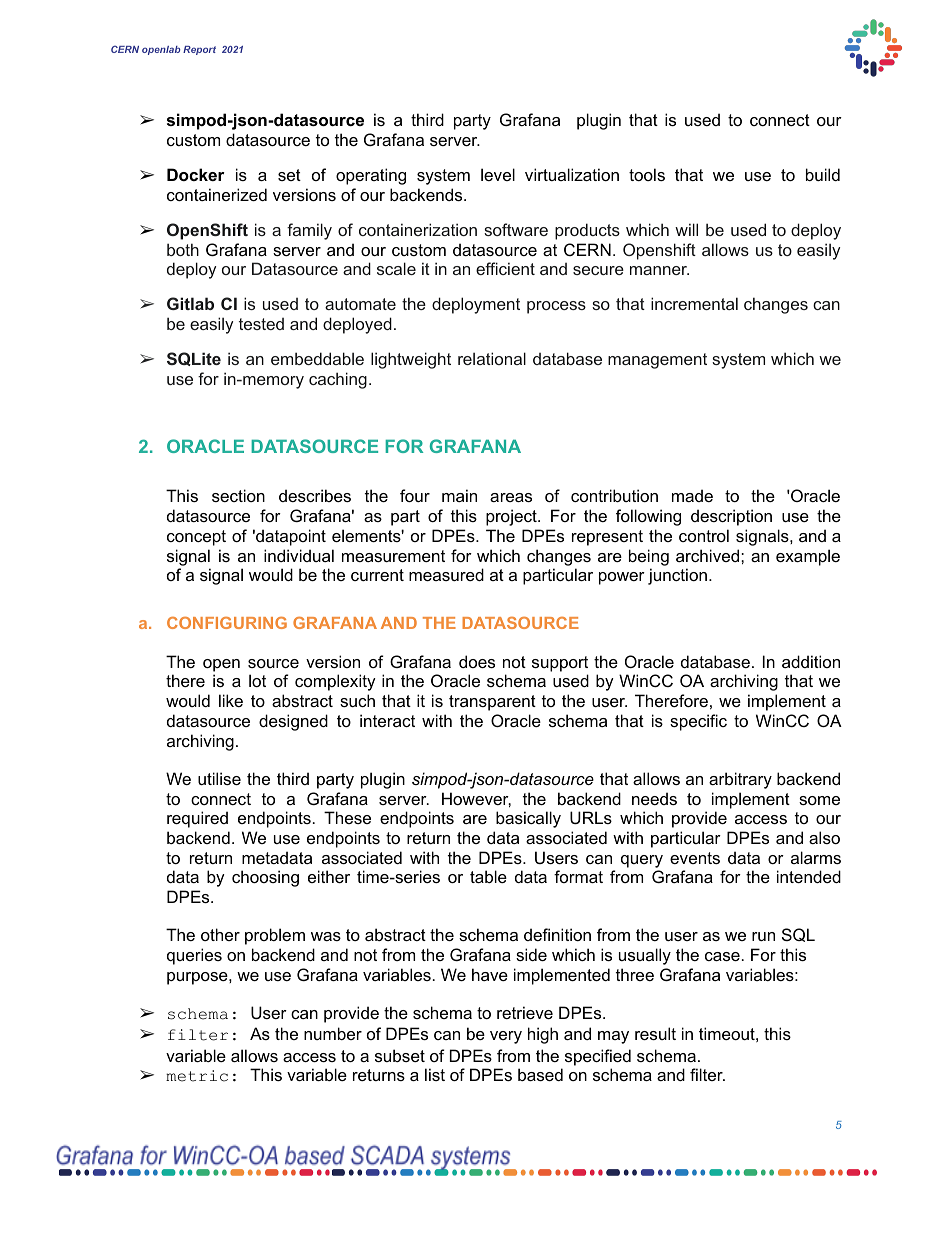 The height and width of the page is (1233, 952). What do you see at coordinates (709, 555) in the page?
I see `archived` at bounding box center [709, 555].
